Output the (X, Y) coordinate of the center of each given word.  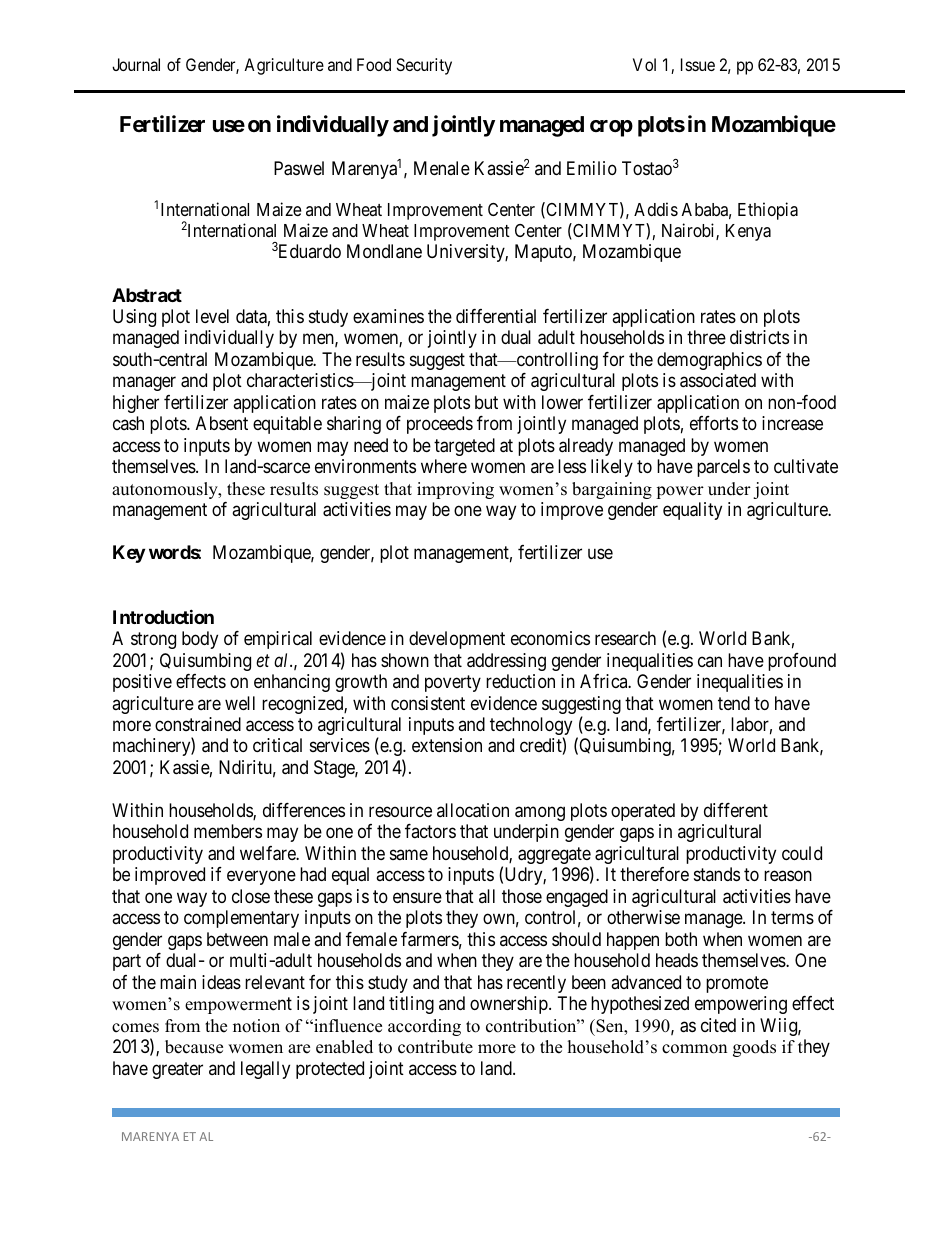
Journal (136, 64)
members (228, 831)
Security (424, 66)
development (457, 640)
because (194, 1047)
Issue (698, 64)
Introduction (163, 616)
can (710, 661)
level (212, 316)
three (706, 337)
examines (388, 316)
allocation (473, 810)
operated (643, 812)
